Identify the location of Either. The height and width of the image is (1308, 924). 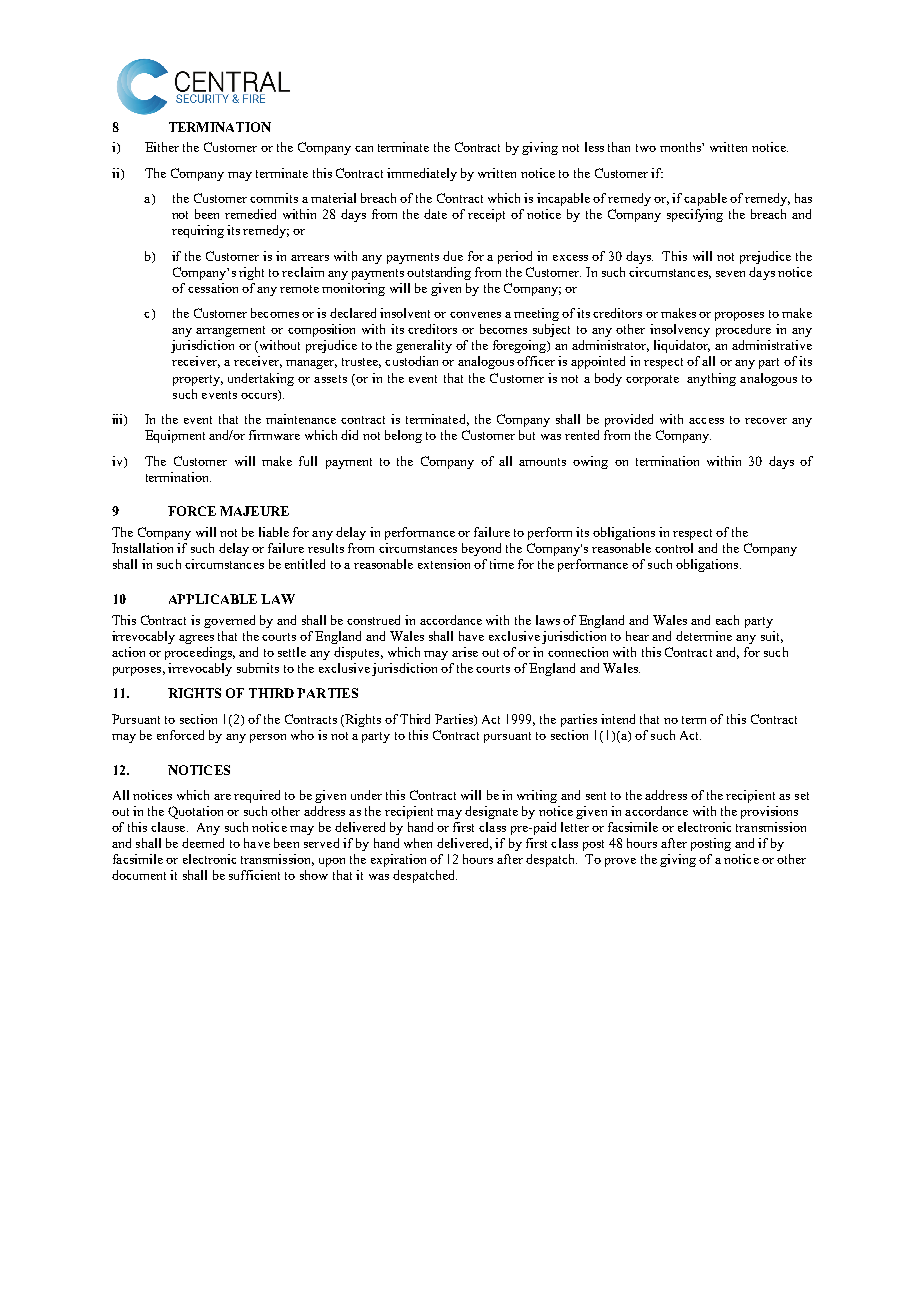
(162, 147).
